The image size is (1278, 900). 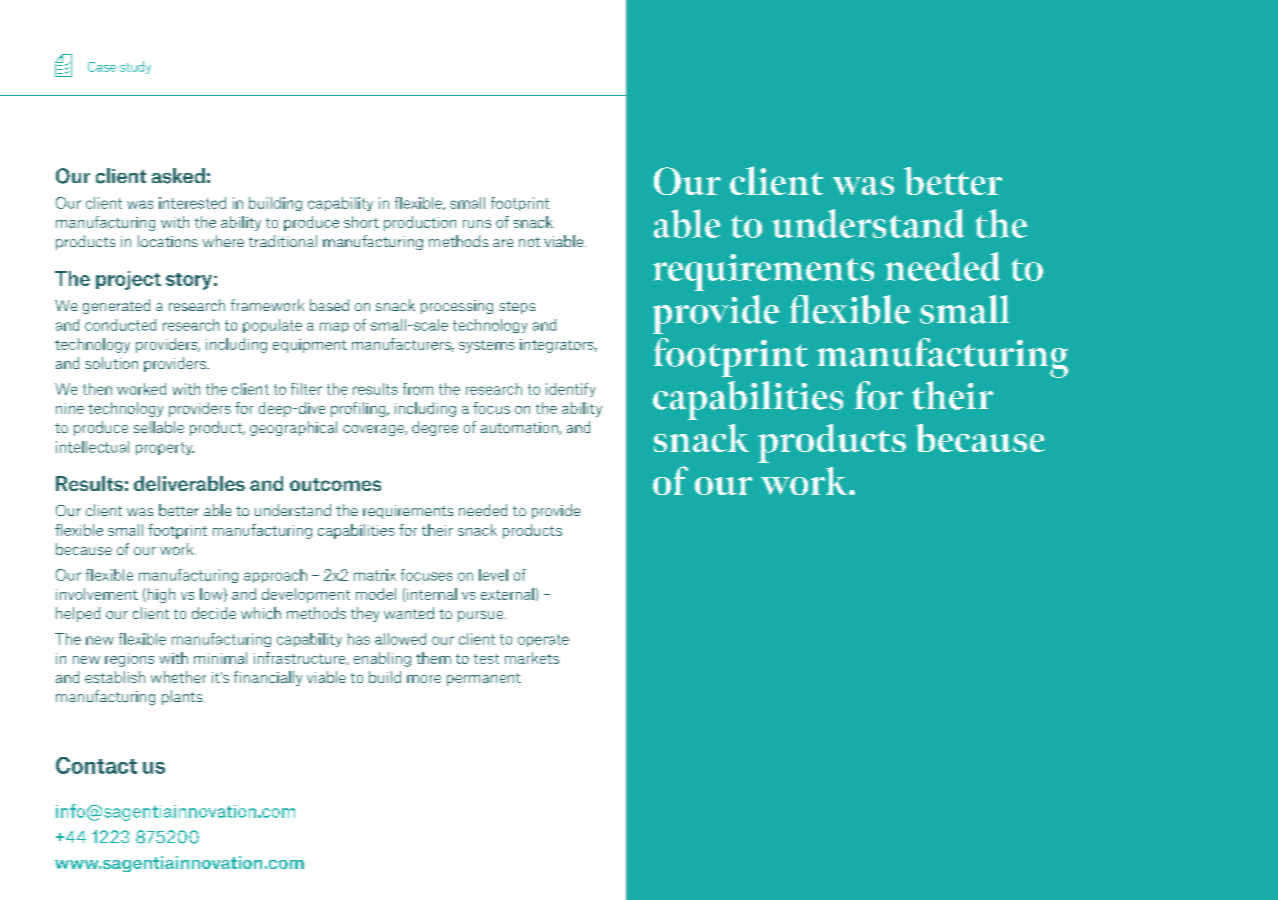 What do you see at coordinates (160, 595) in the page?
I see `high` at bounding box center [160, 595].
